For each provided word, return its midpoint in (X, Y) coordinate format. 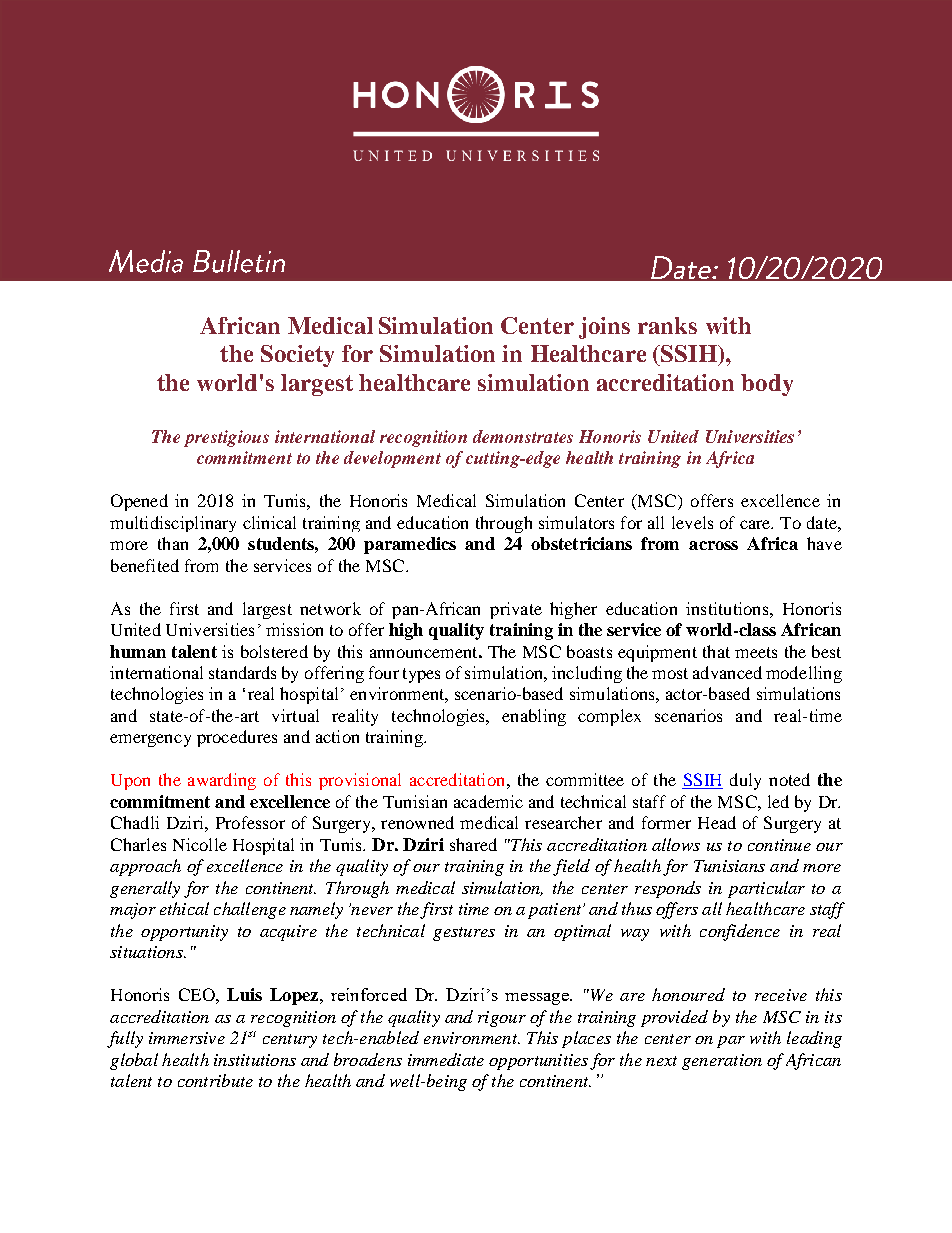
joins (604, 328)
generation (722, 1062)
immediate (446, 1059)
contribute (215, 1080)
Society (297, 356)
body (767, 385)
